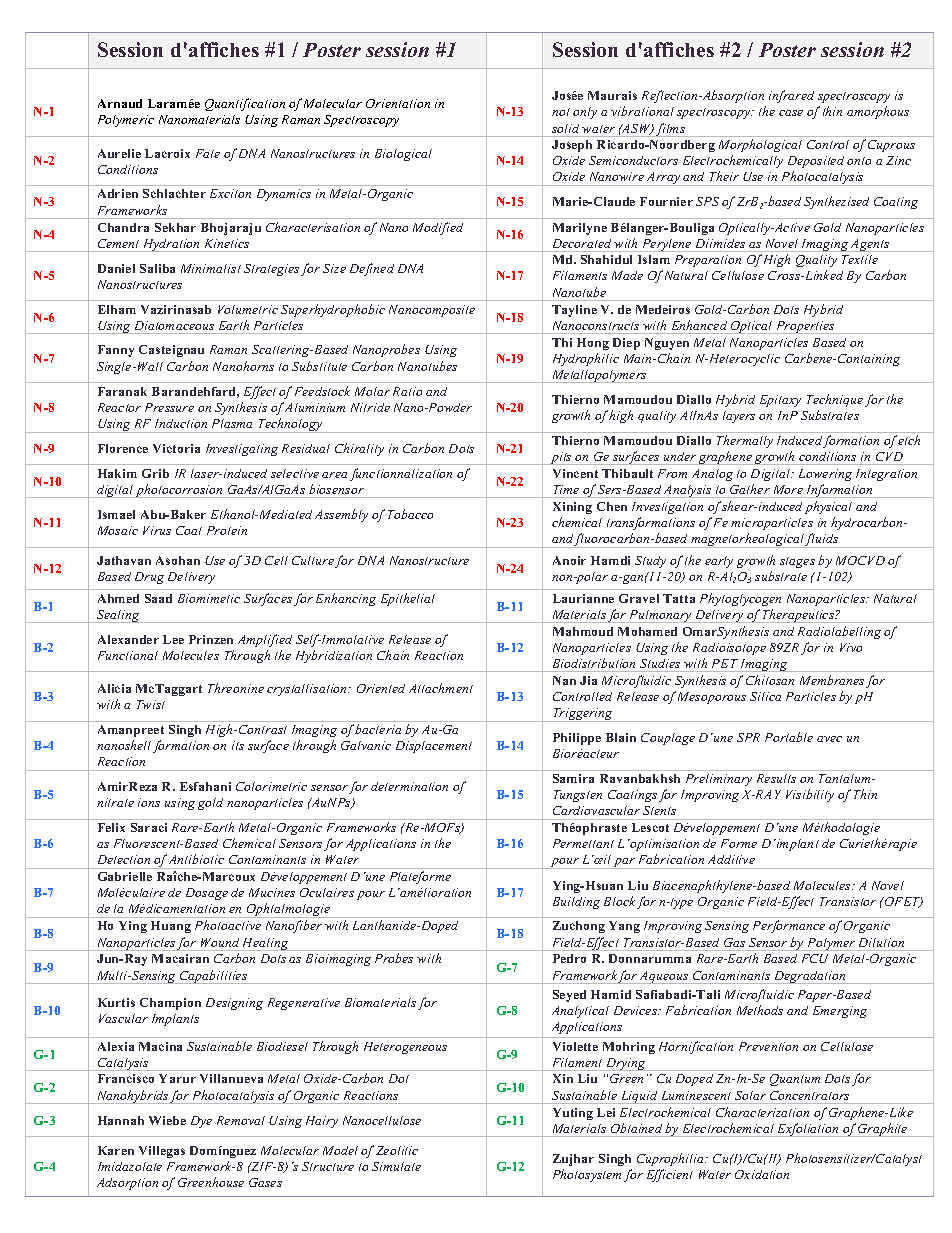  Describe the element at coordinates (565, 128) in the screenshot. I see `solid` at that location.
